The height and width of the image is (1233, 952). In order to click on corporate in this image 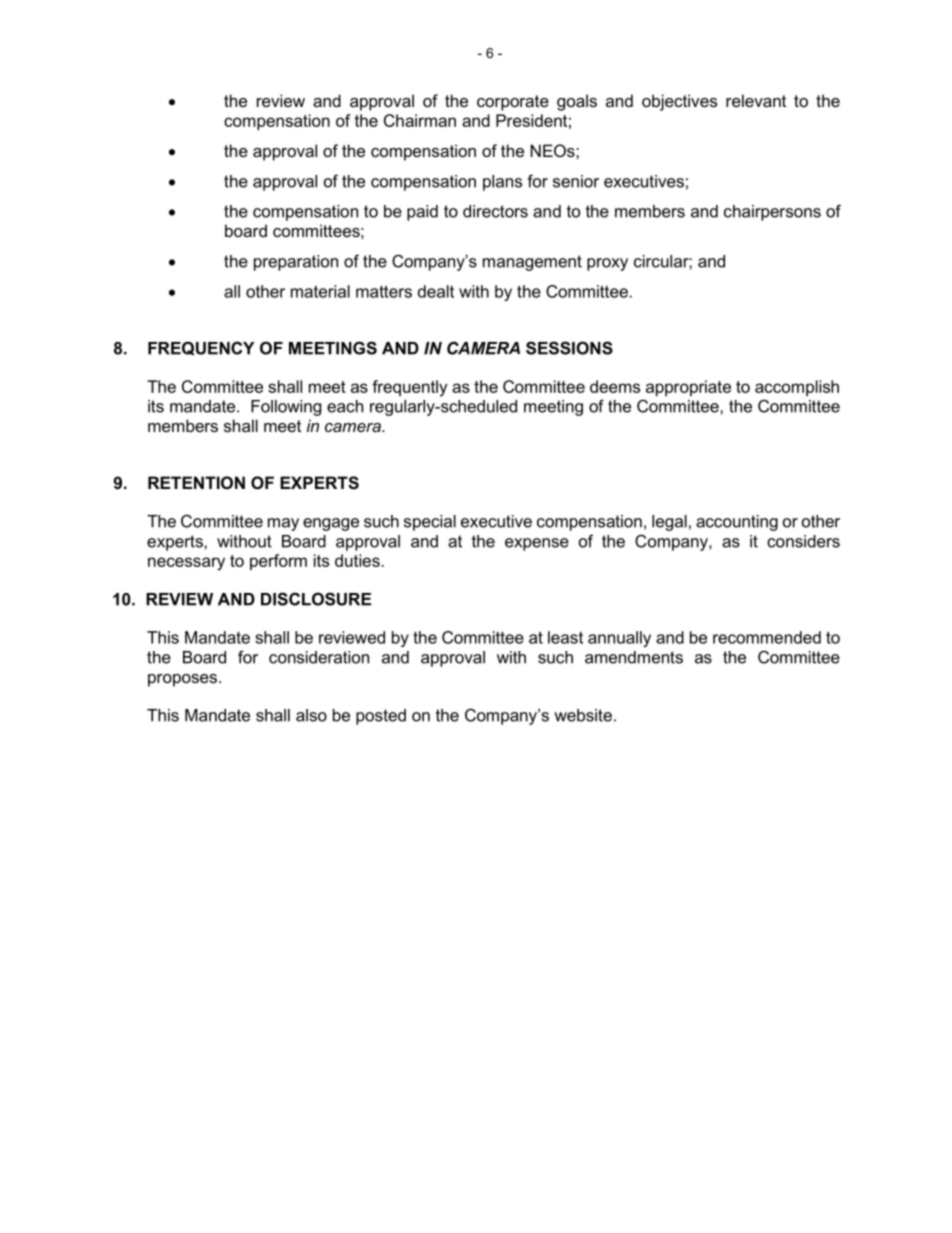, I will do `click(513, 103)`.
